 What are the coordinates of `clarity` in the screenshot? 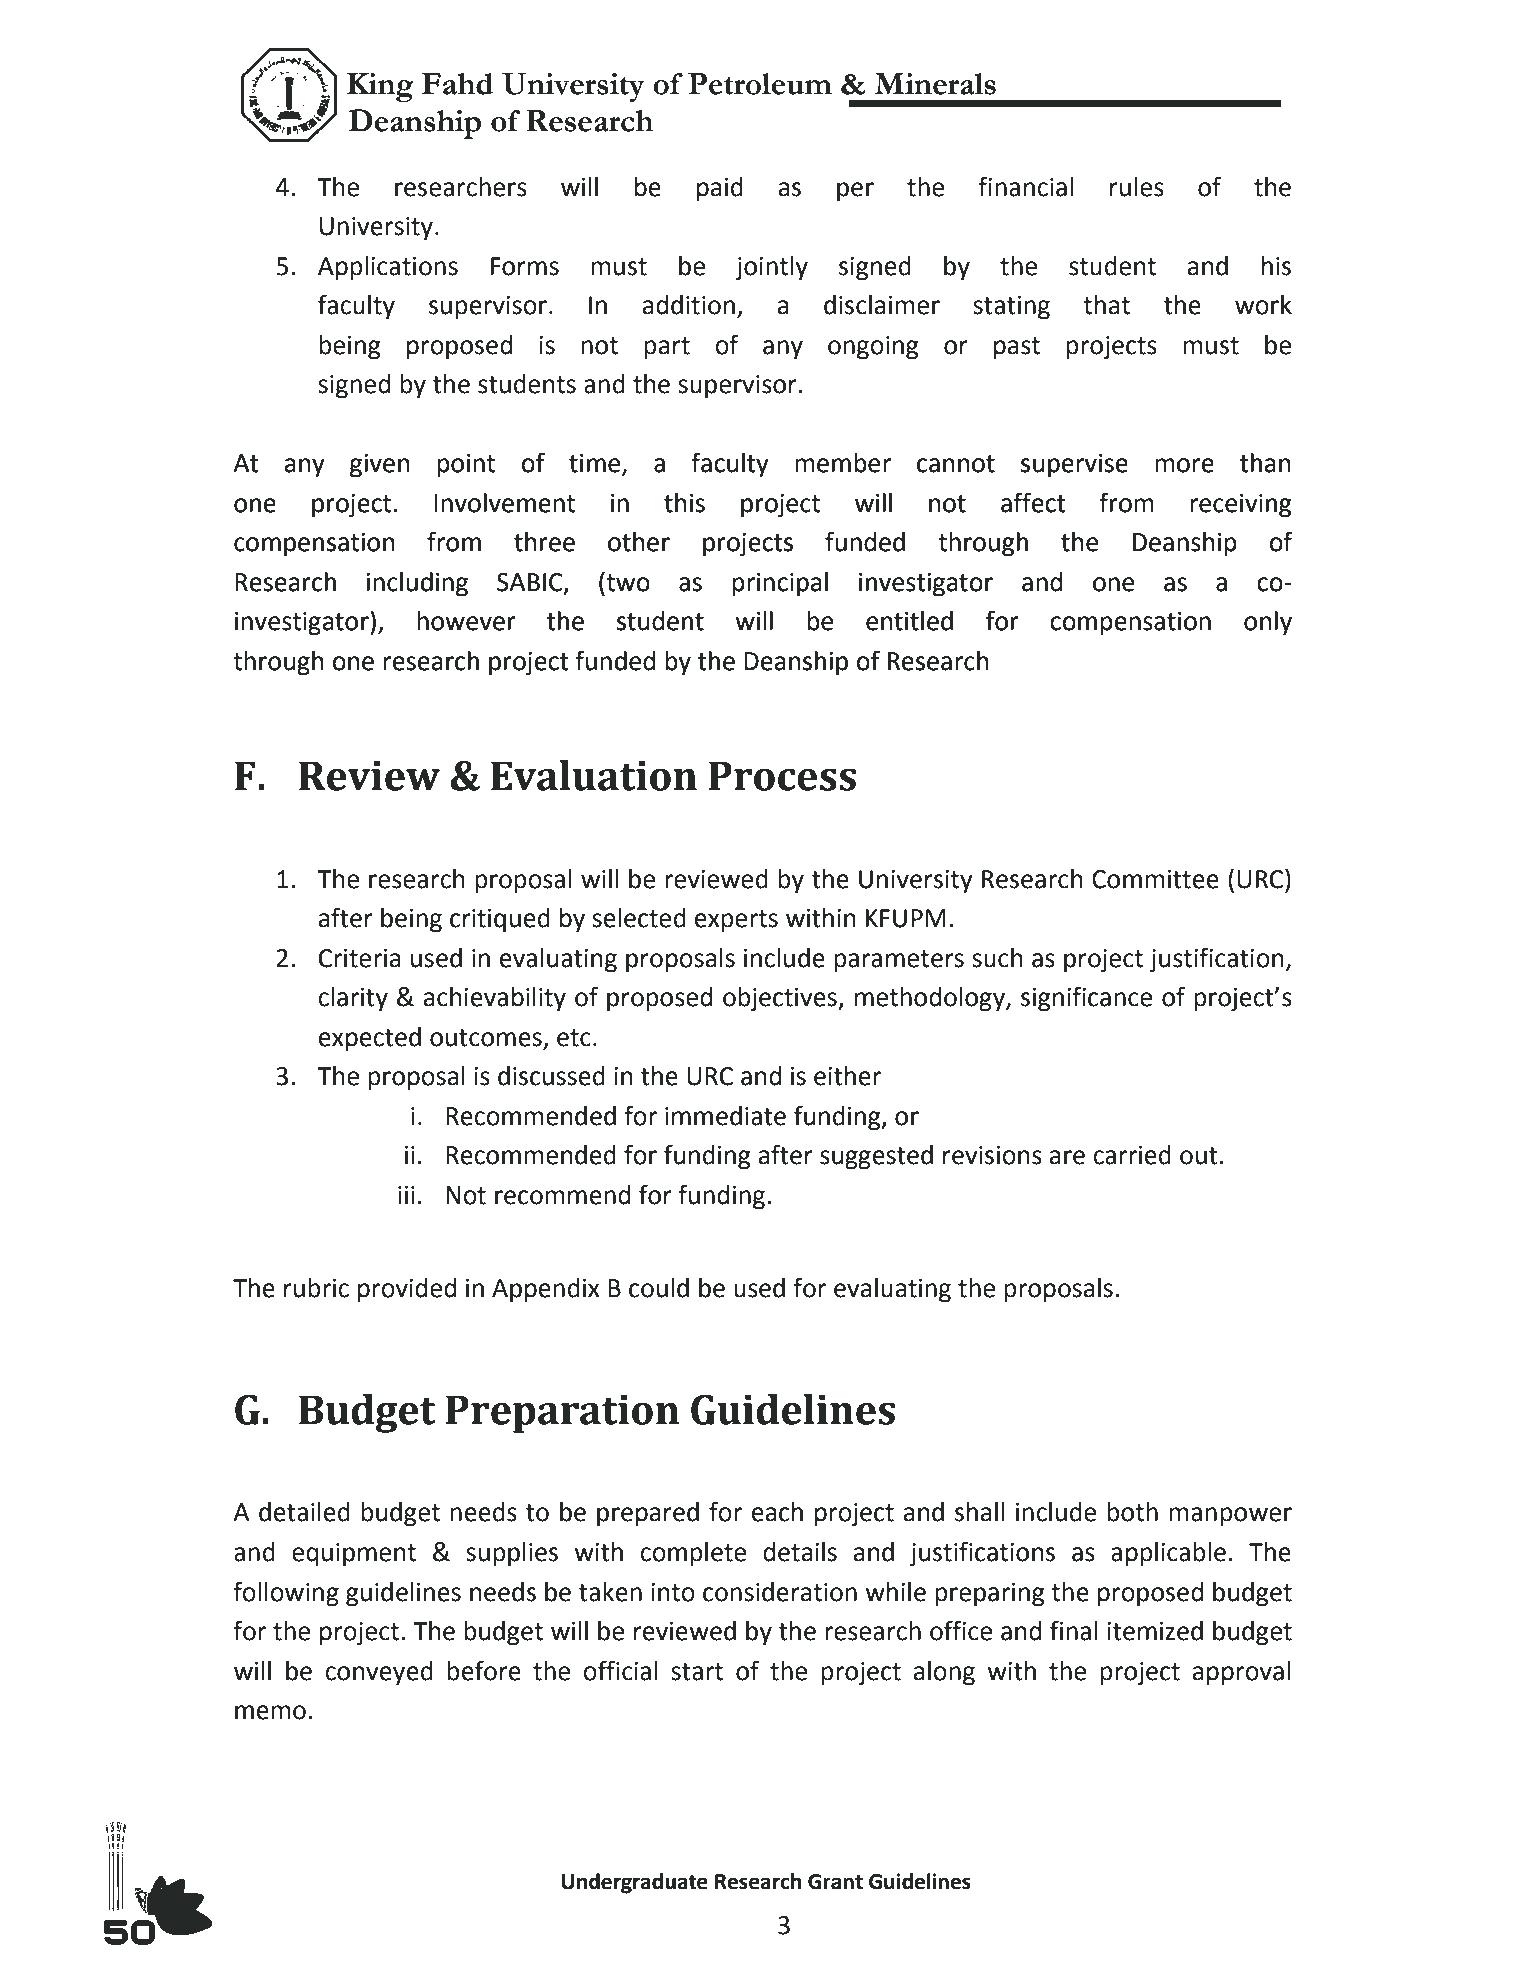 It's located at (353, 999).
